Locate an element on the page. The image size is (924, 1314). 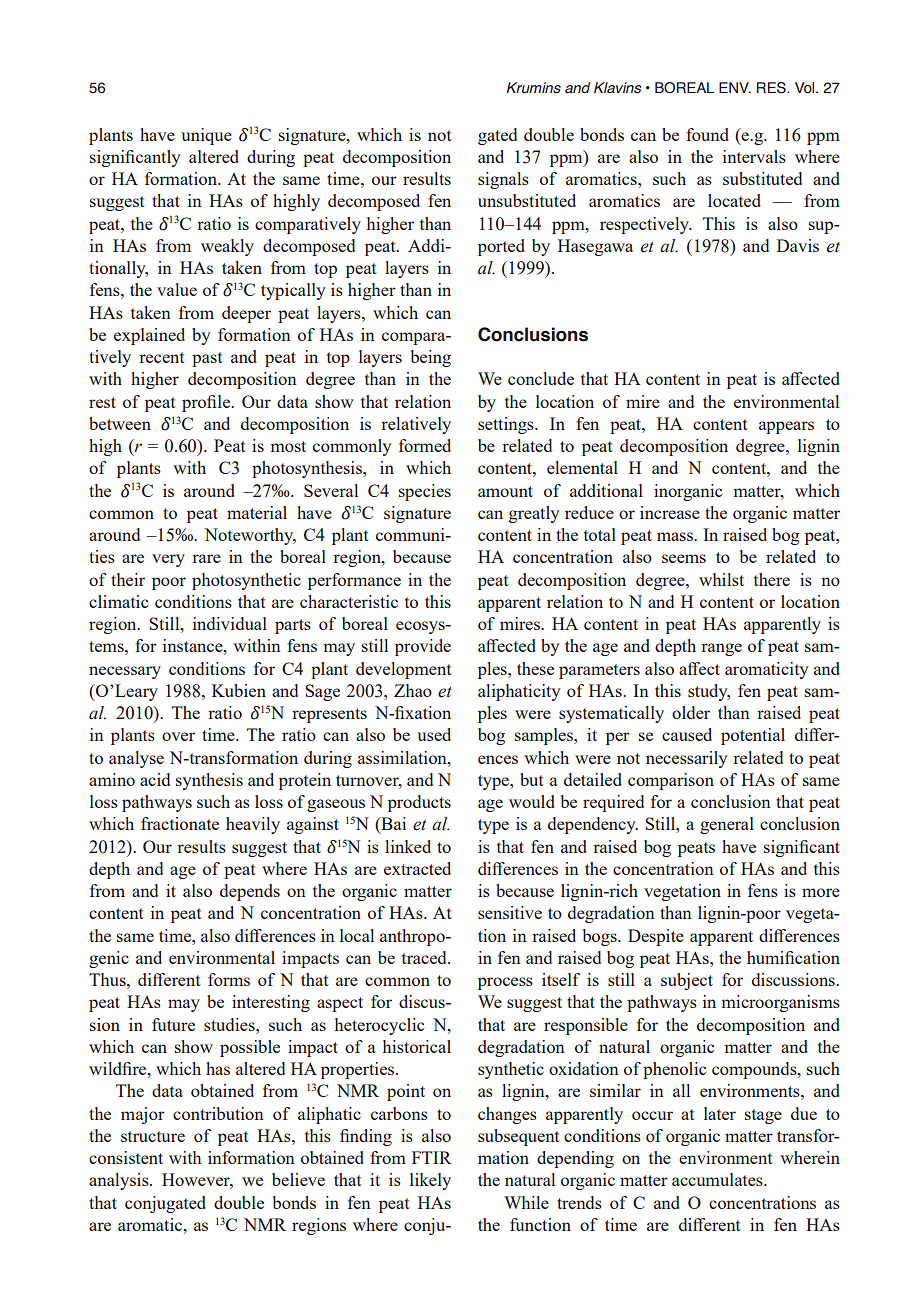
individual is located at coordinates (230, 623).
